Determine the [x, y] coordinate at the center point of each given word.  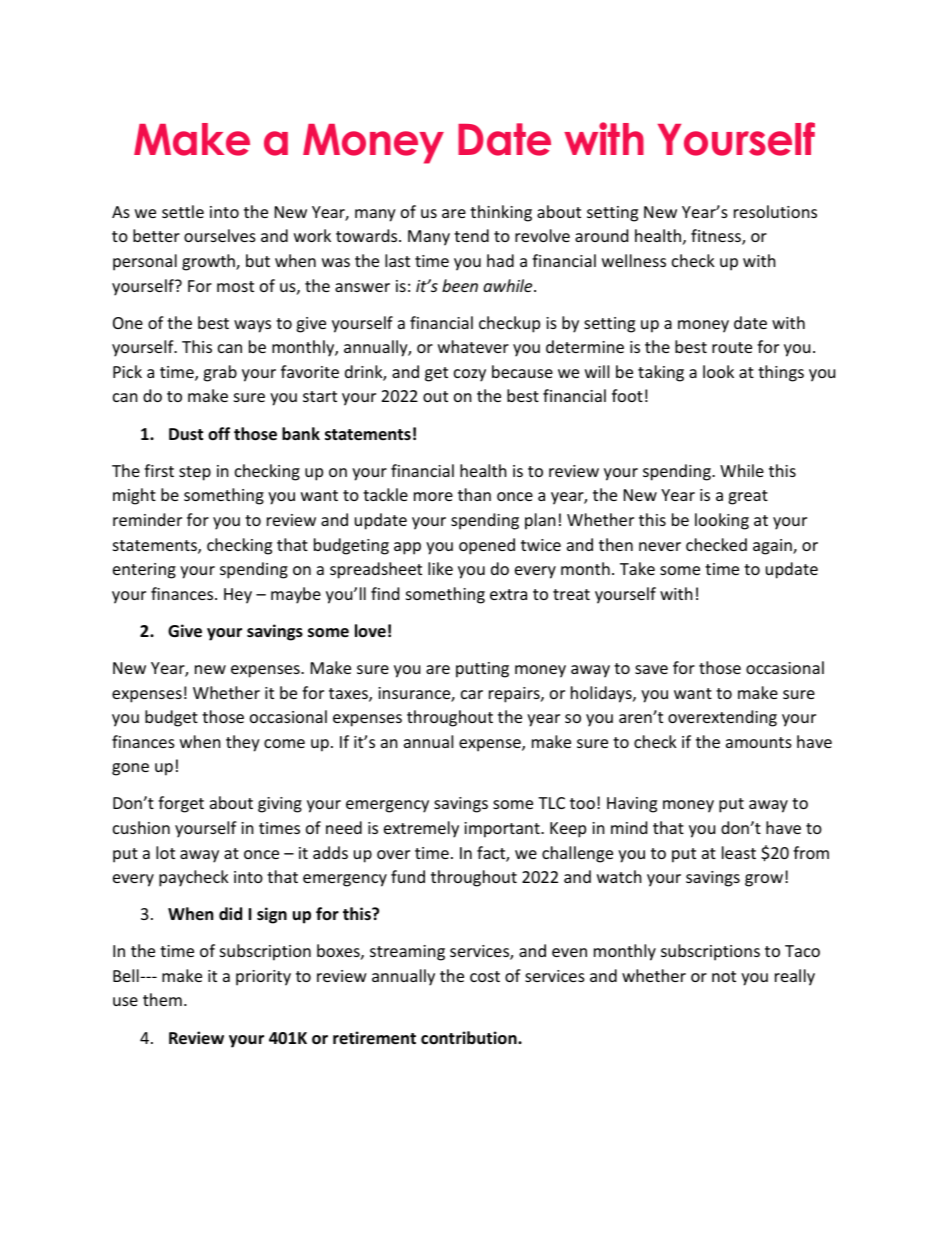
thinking [501, 213]
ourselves [220, 235]
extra [508, 594]
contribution [470, 1038]
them [162, 999]
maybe [296, 595]
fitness [717, 237]
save [651, 669]
